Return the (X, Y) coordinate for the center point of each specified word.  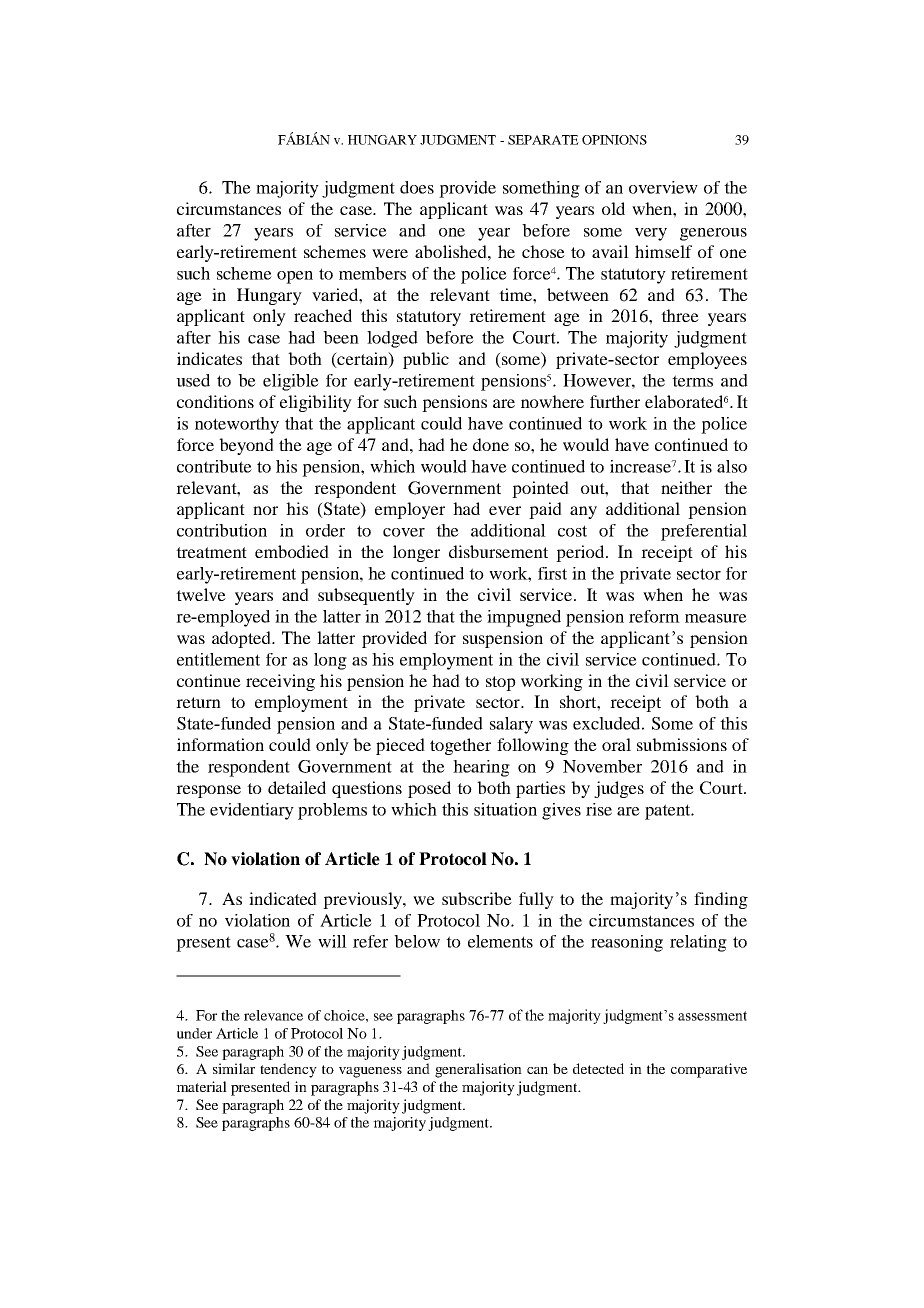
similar (234, 1068)
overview (663, 187)
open (295, 277)
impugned (524, 618)
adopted (242, 639)
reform (654, 616)
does (417, 187)
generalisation (478, 1070)
